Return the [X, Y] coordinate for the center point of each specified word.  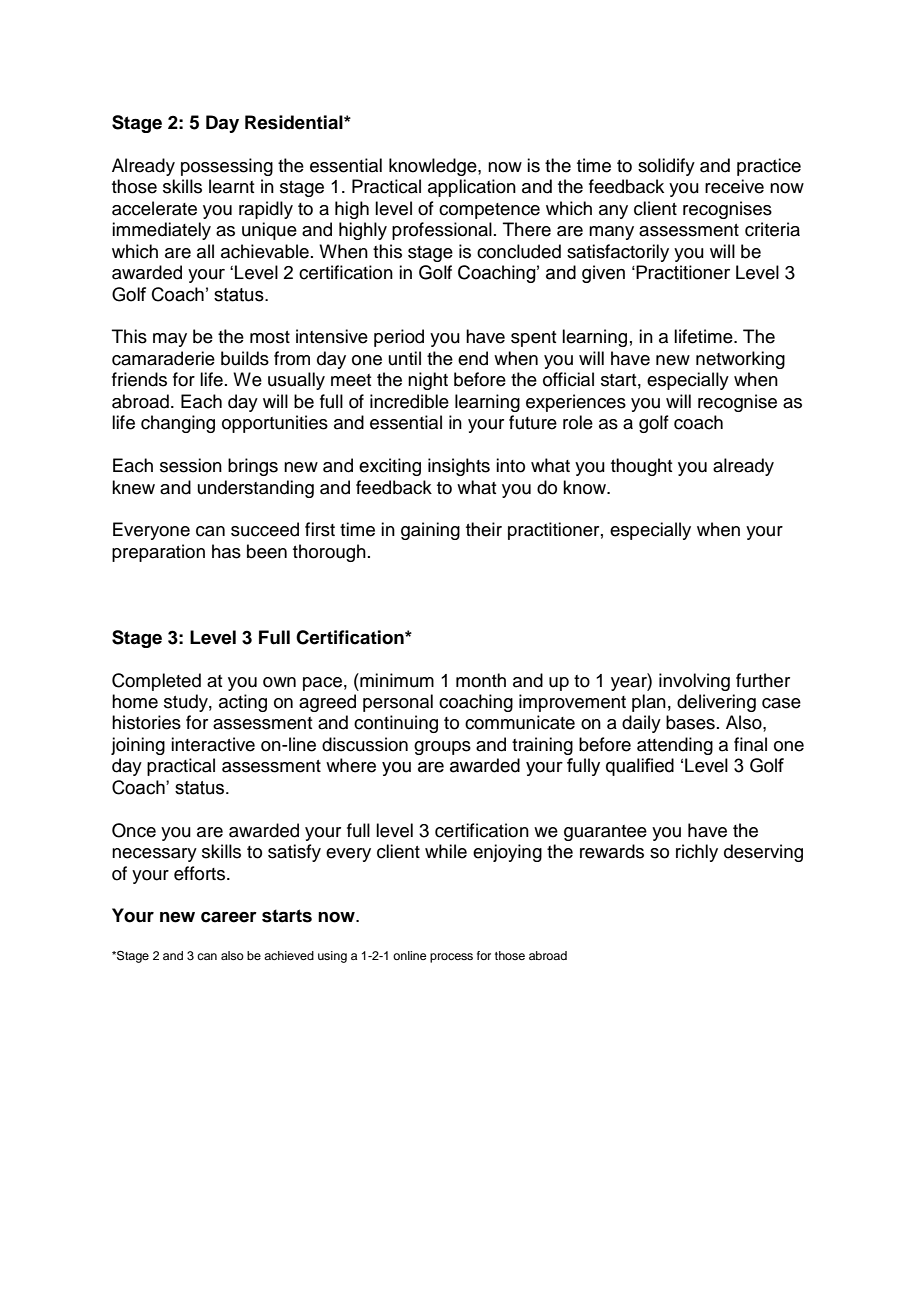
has [226, 551]
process [451, 958]
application [472, 188]
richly [697, 853]
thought [641, 467]
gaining [430, 531]
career [229, 917]
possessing [227, 167]
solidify [666, 167]
